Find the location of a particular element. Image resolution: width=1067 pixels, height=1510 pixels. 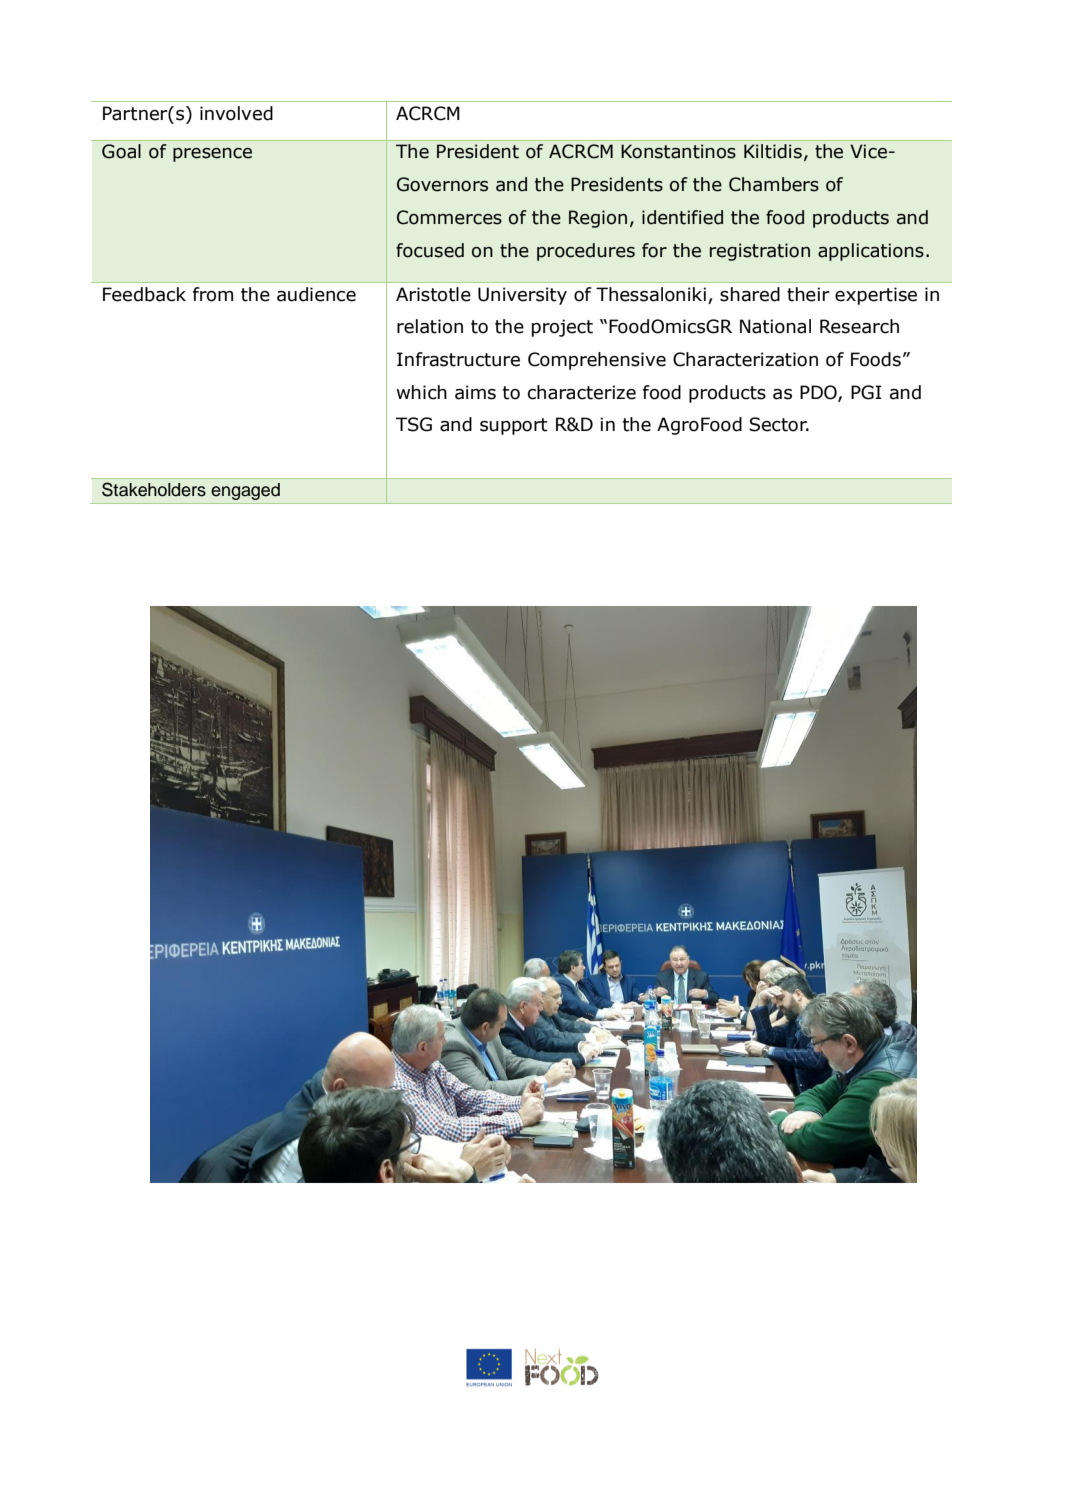

Infrastructure is located at coordinates (458, 359).
